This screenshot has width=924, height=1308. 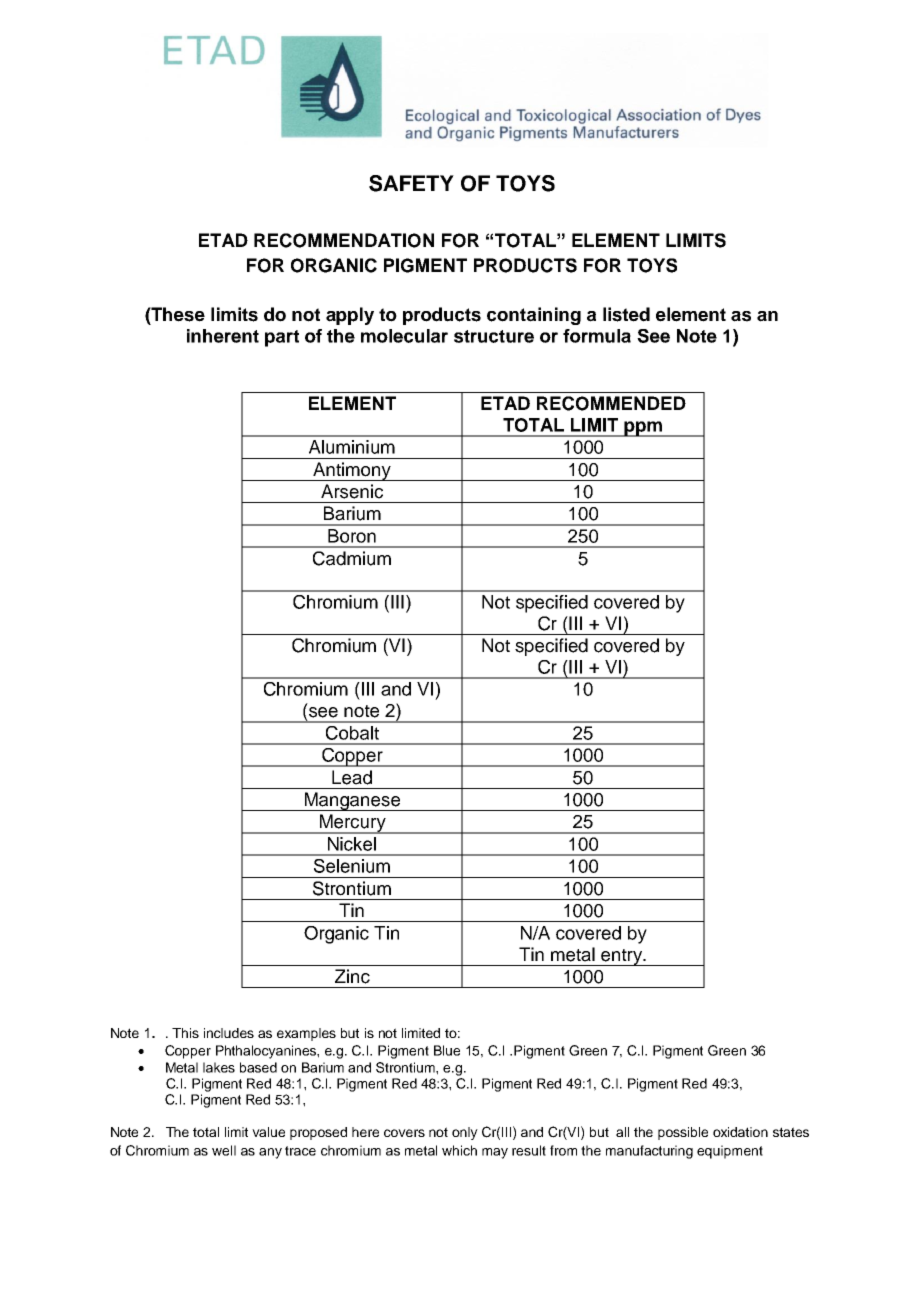 I want to click on value, so click(x=268, y=1132).
